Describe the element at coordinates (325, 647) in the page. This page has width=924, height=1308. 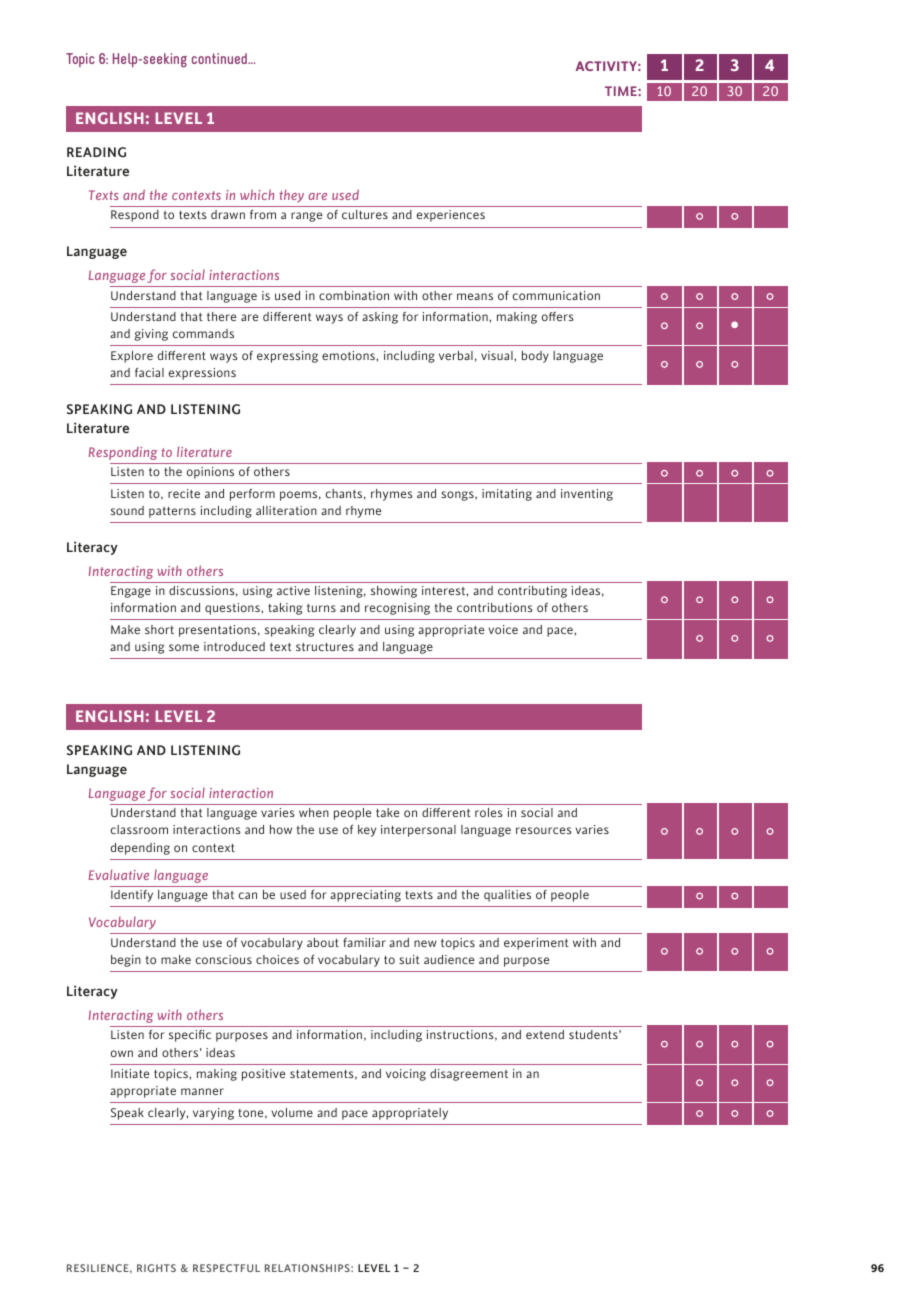
I see `structures` at that location.
